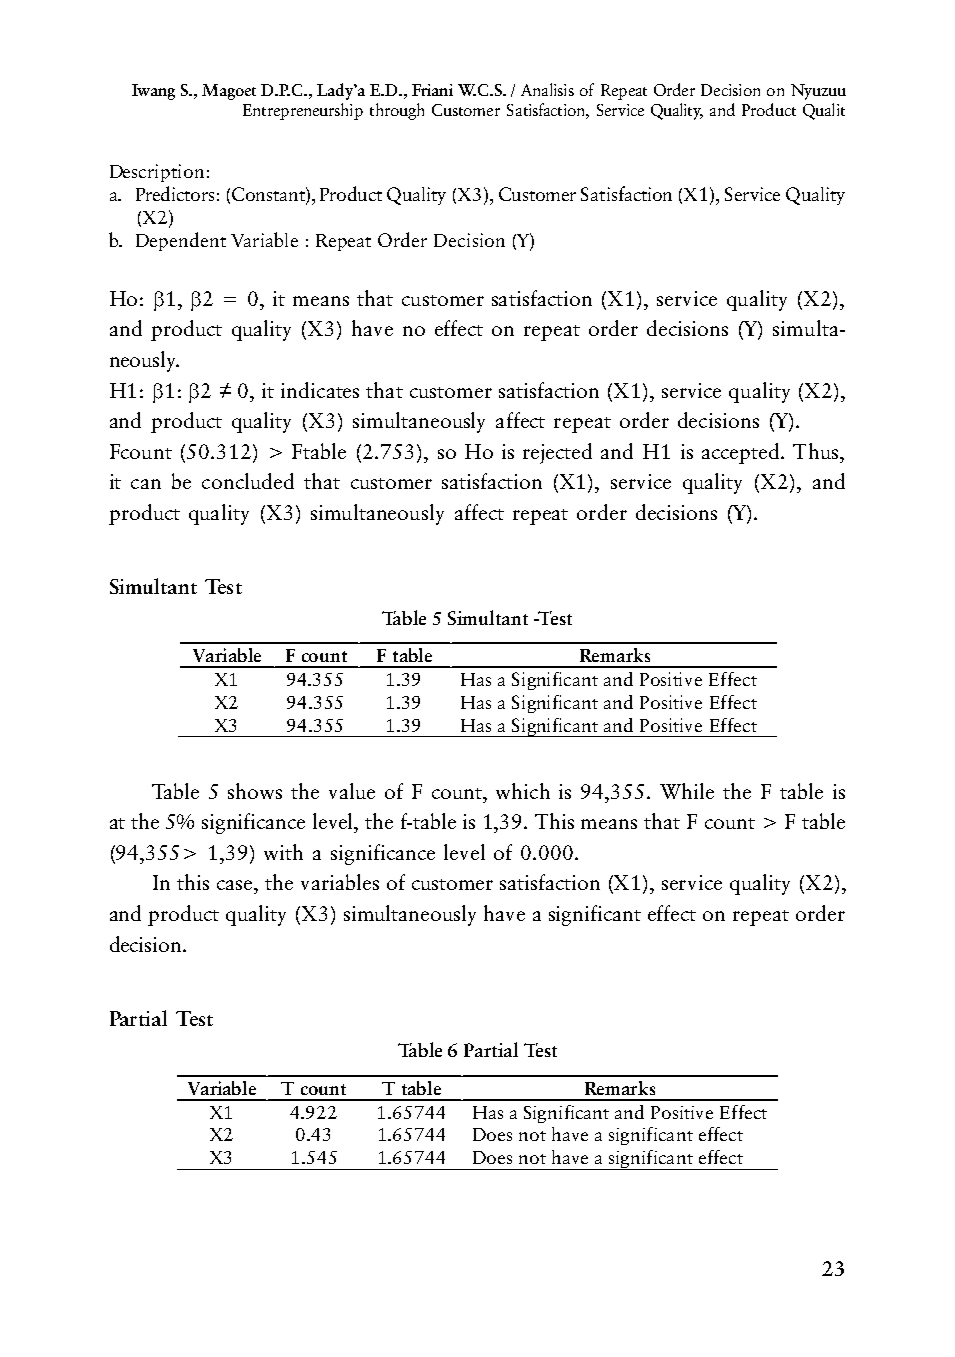 The height and width of the document is (1357, 955). What do you see at coordinates (248, 481) in the document?
I see `concluded` at bounding box center [248, 481].
